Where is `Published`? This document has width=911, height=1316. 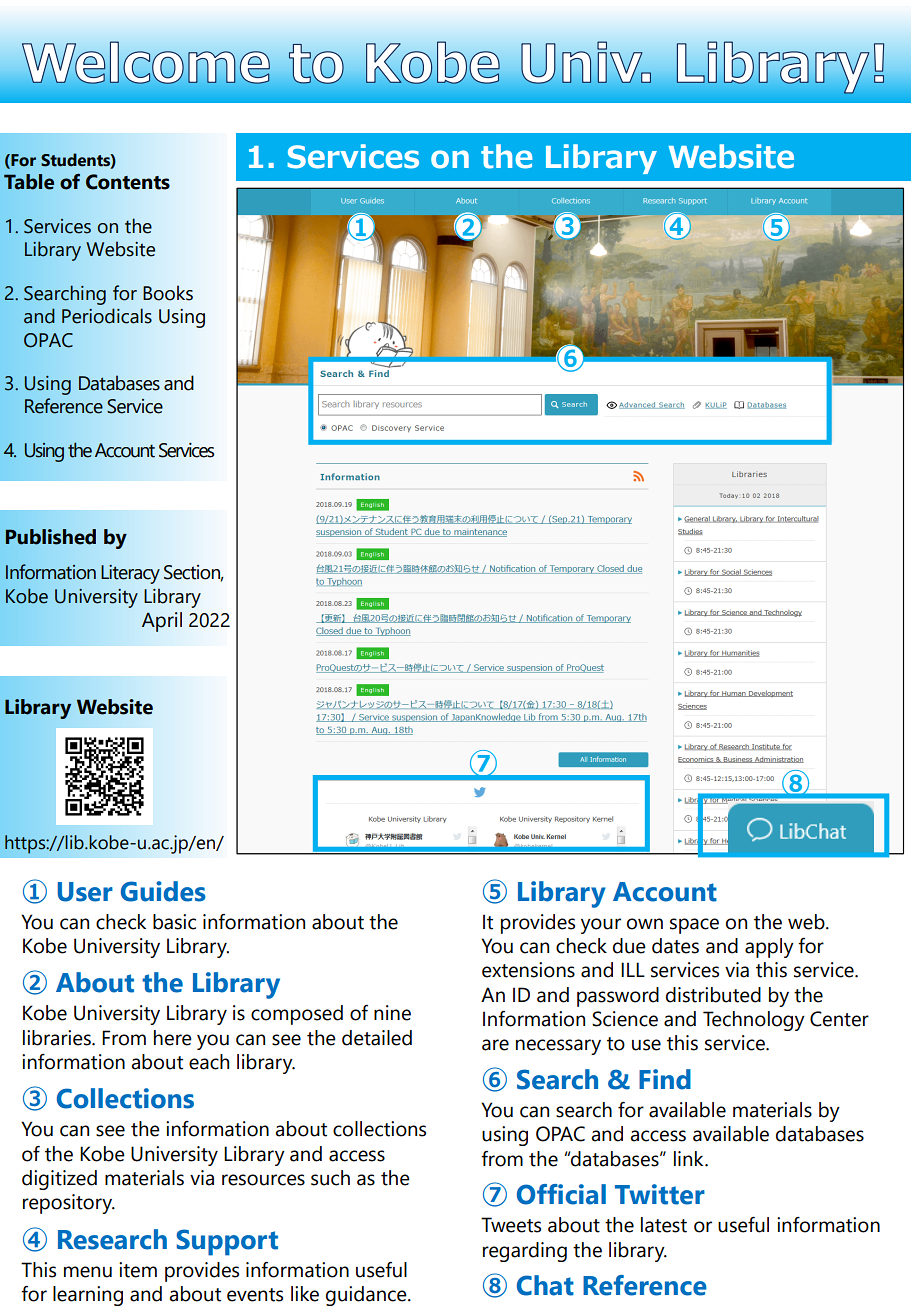
Published is located at coordinates (50, 537).
